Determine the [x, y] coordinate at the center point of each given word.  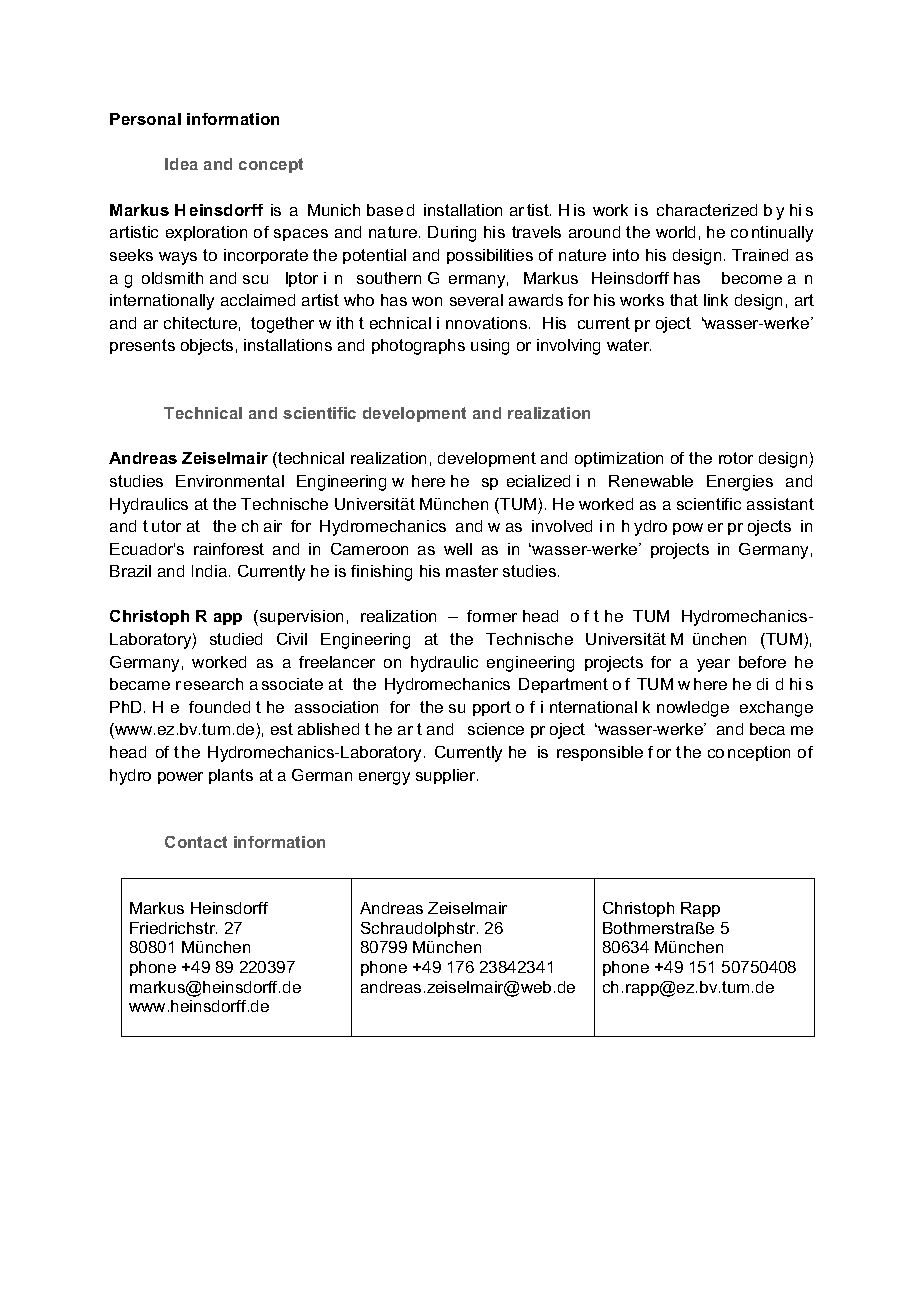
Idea [181, 164]
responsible [600, 753]
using [490, 347]
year [713, 665]
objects [207, 347]
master [472, 571]
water [629, 345]
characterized [707, 210]
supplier [447, 776]
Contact [196, 842]
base [385, 210]
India [209, 571]
